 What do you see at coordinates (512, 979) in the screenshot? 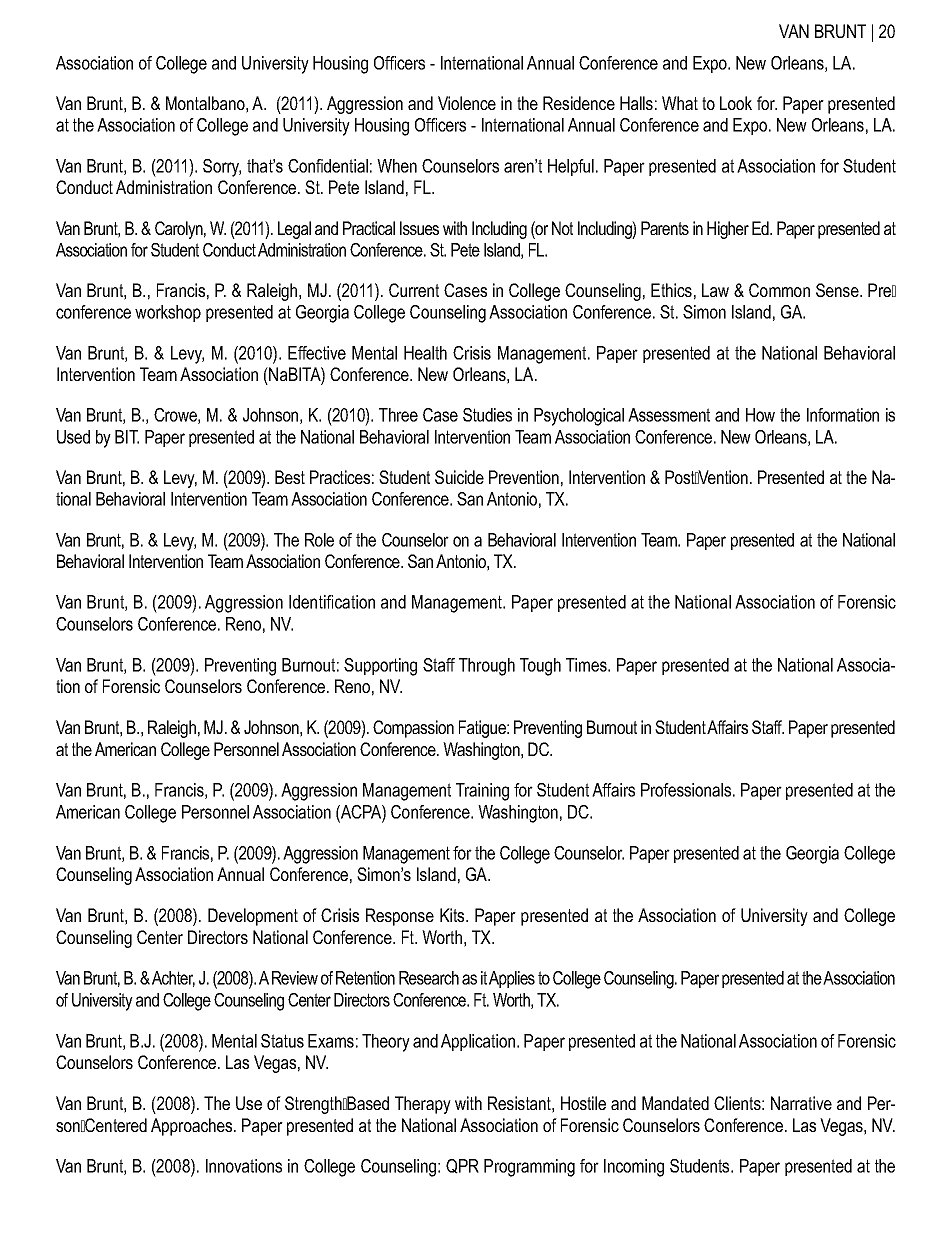
I see `Applies` at bounding box center [512, 979].
